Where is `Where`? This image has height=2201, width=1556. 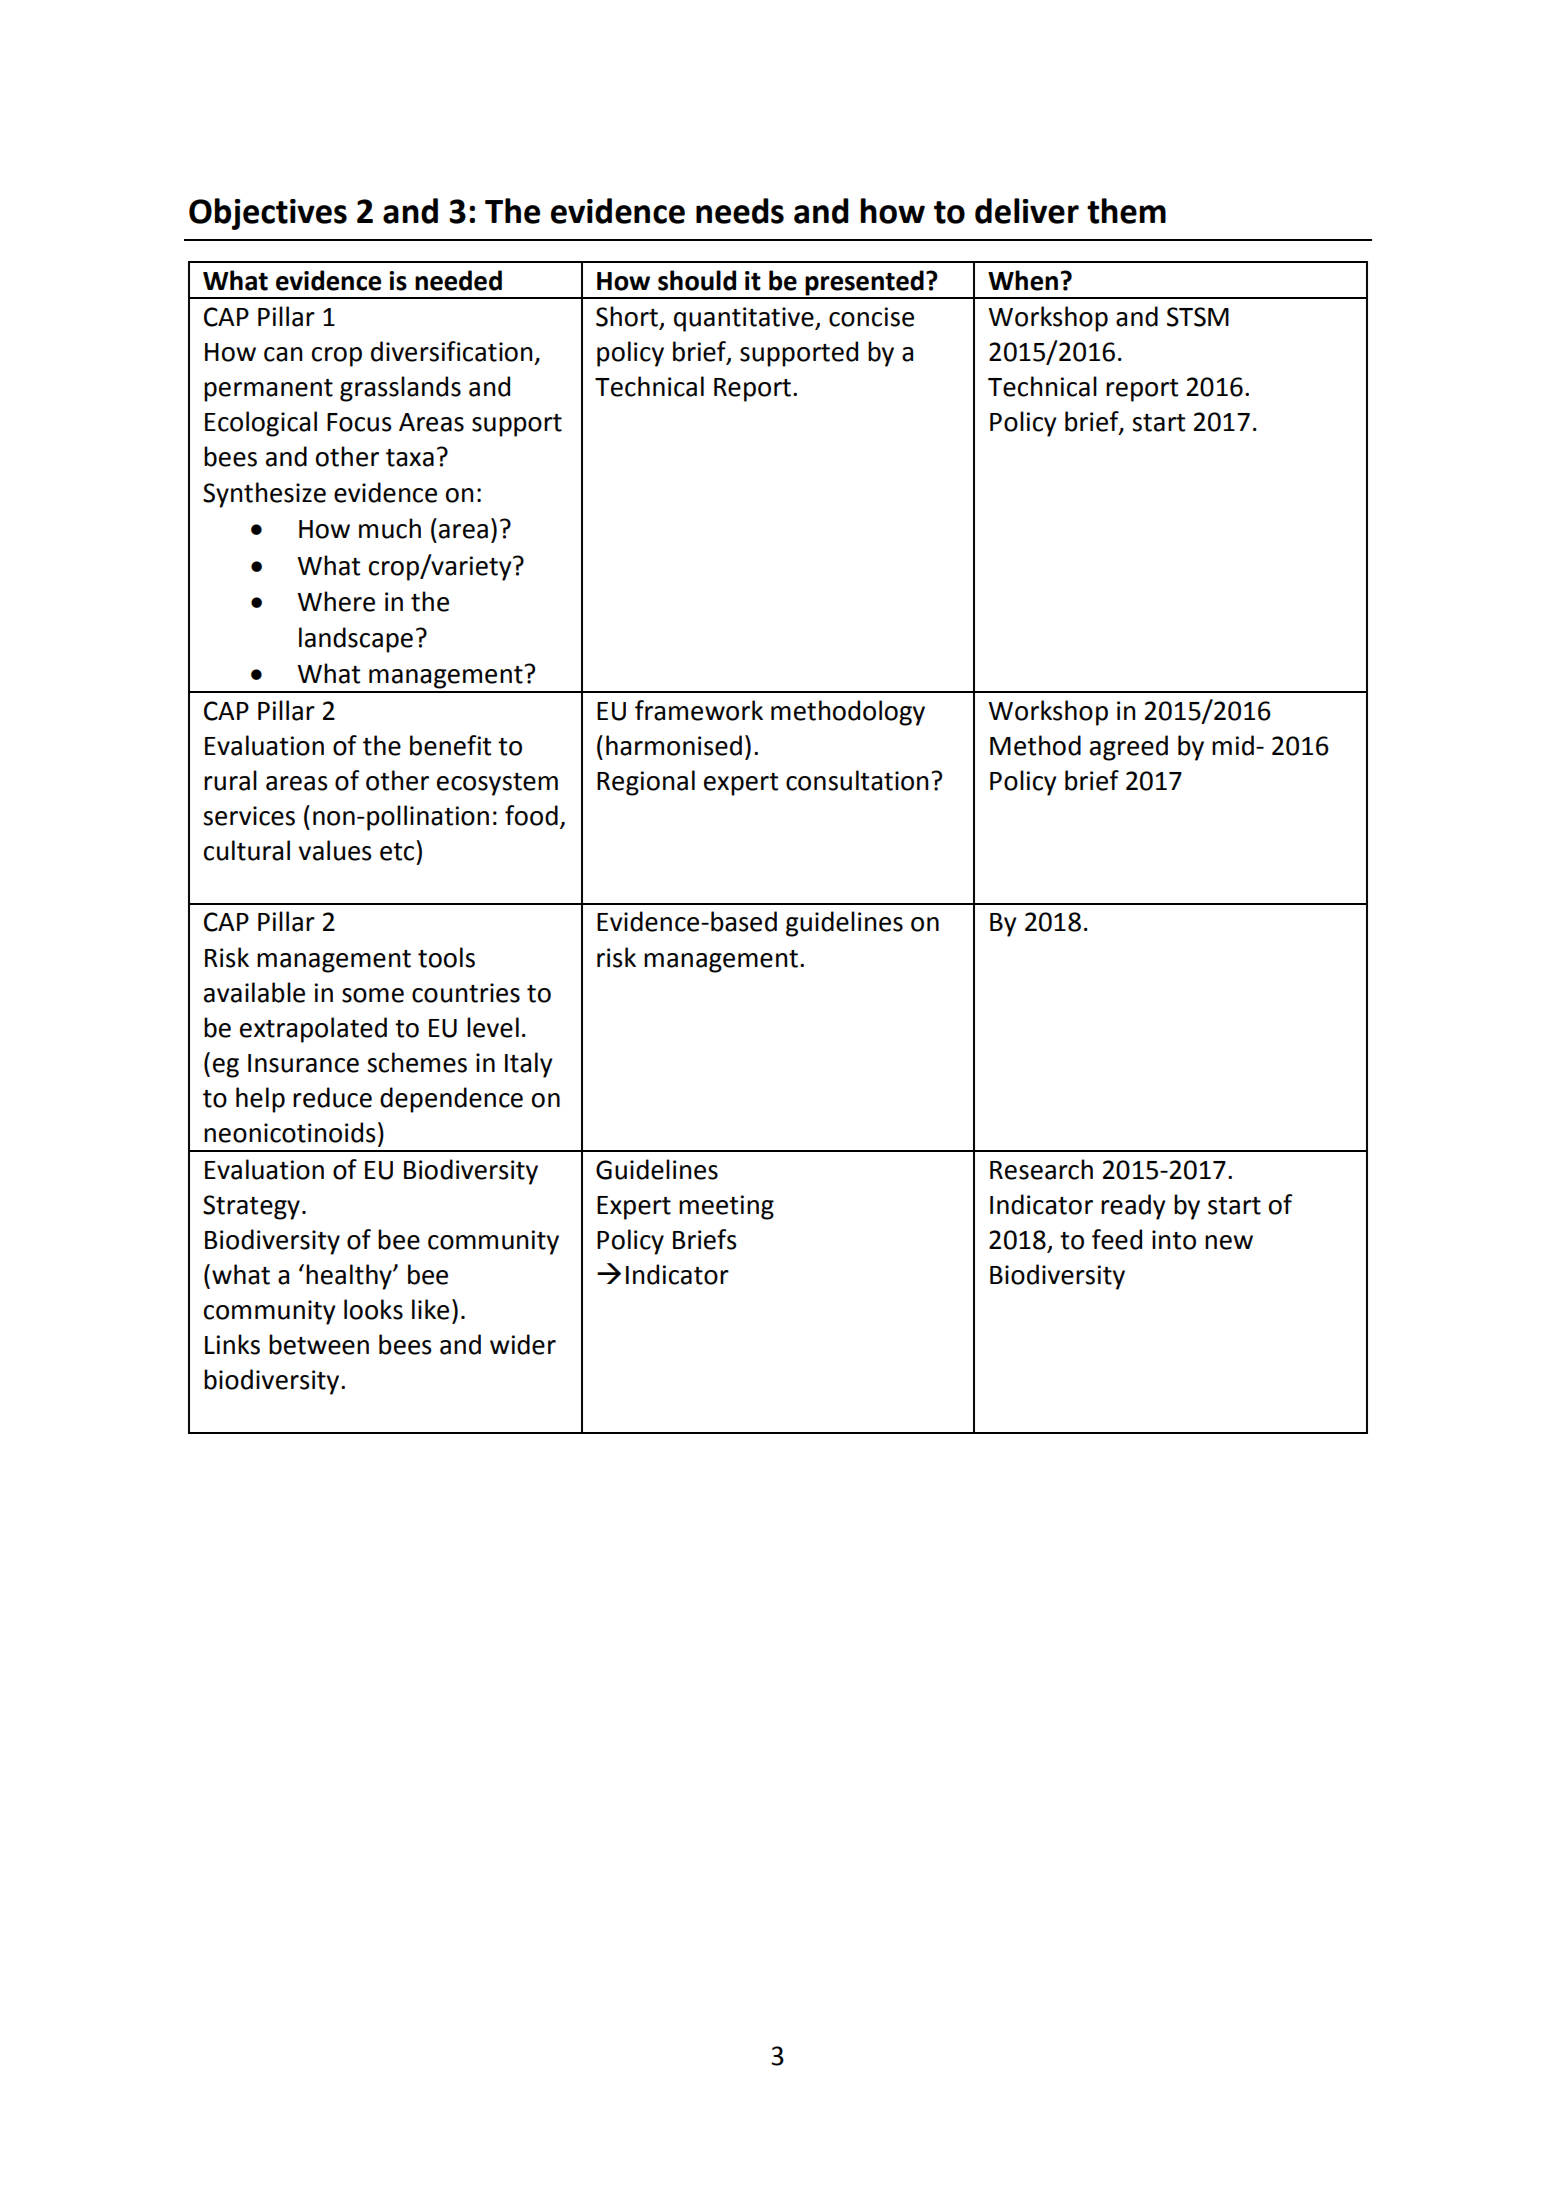
Where is located at coordinates (336, 601).
